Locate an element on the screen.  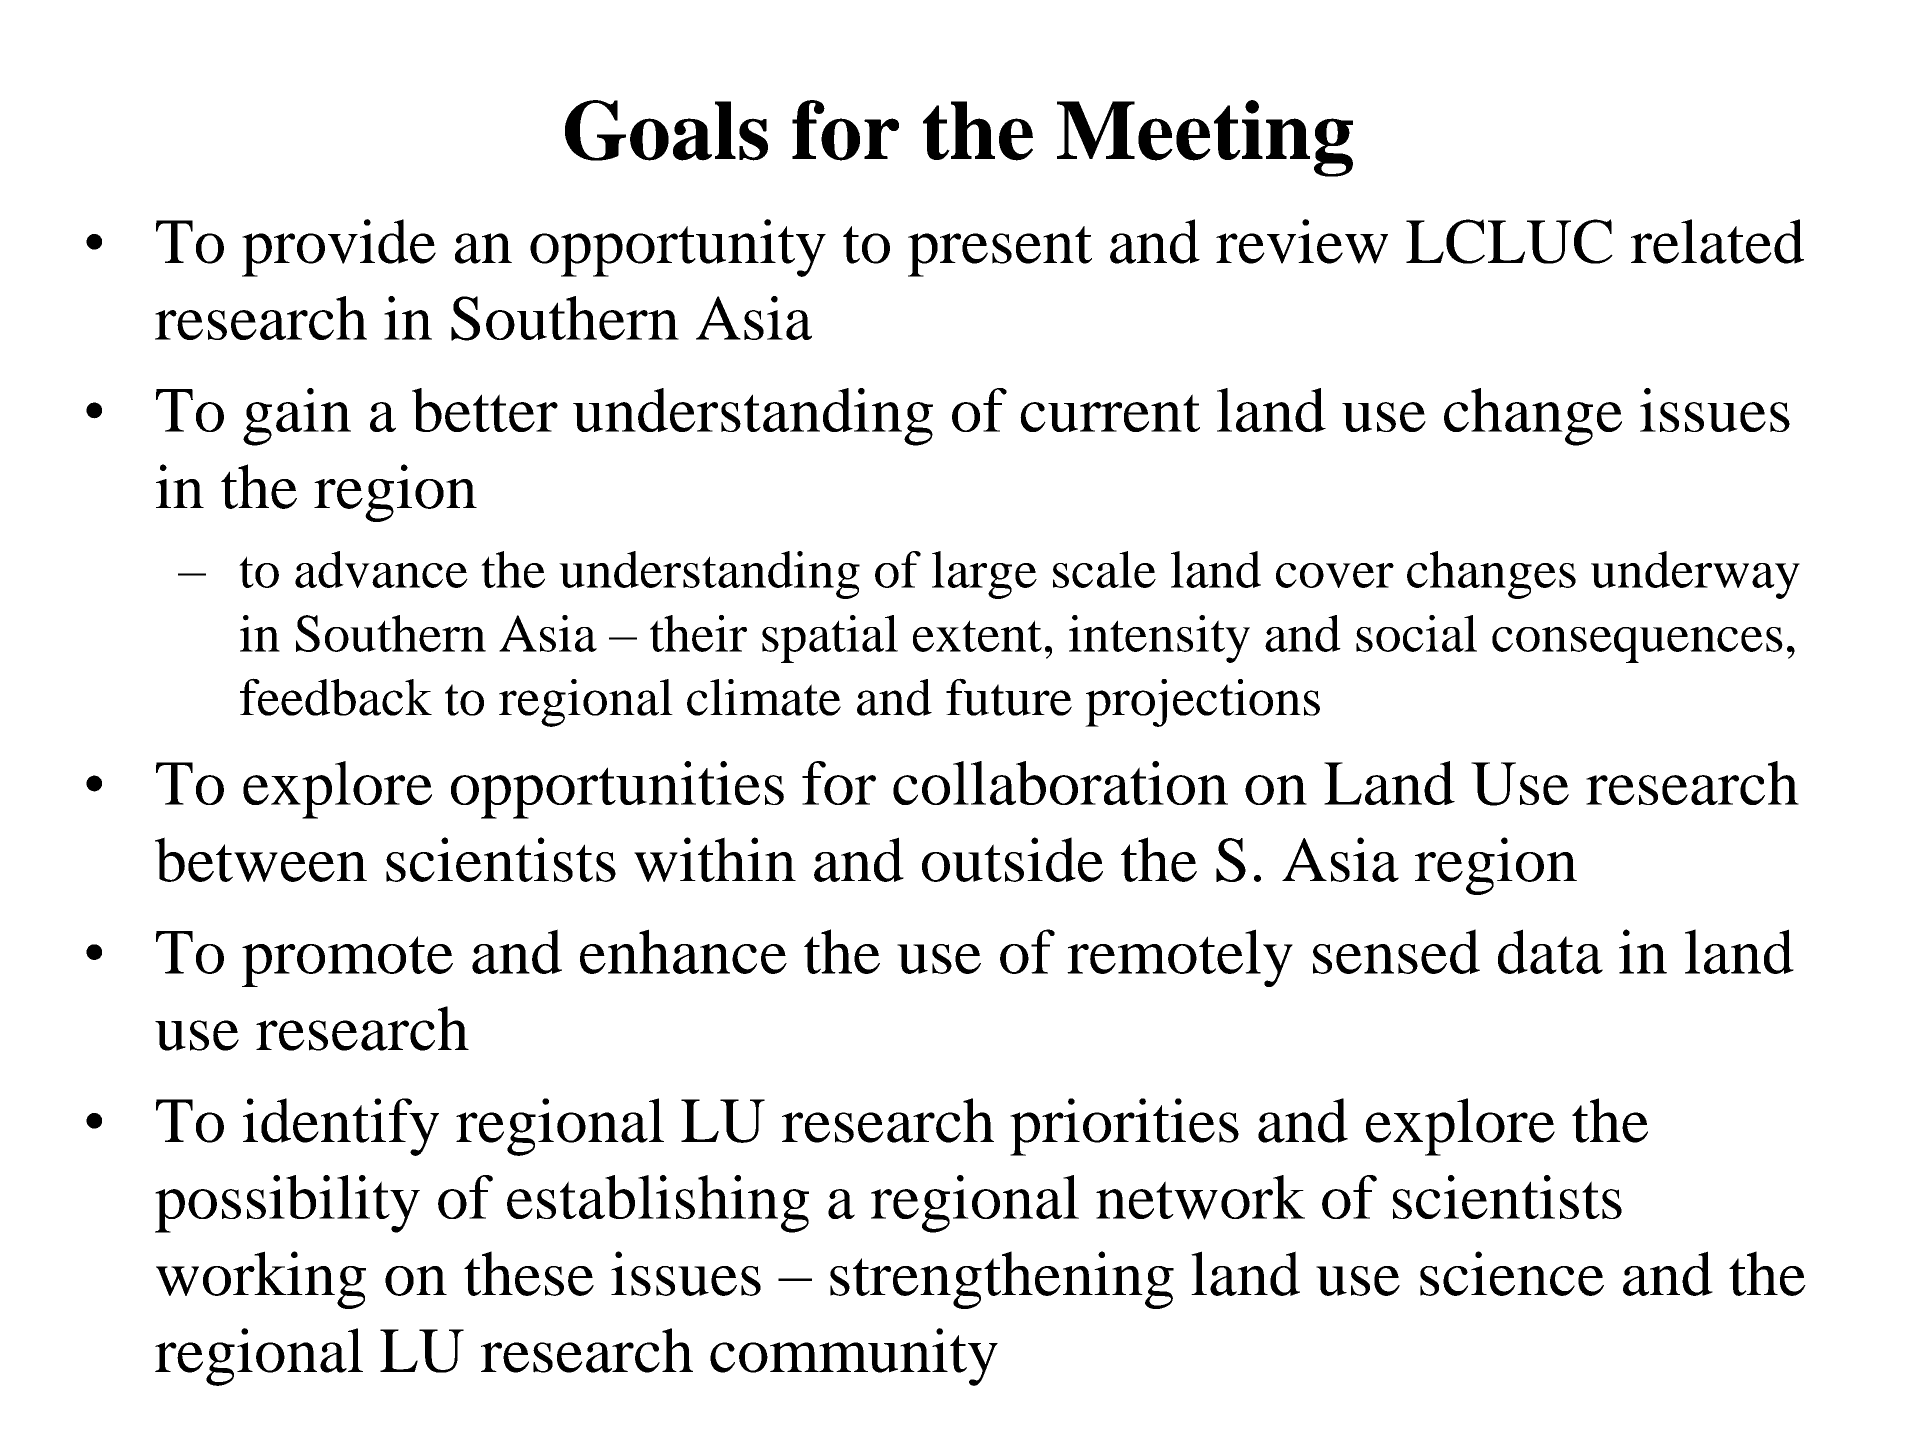
current is located at coordinates (1110, 413).
